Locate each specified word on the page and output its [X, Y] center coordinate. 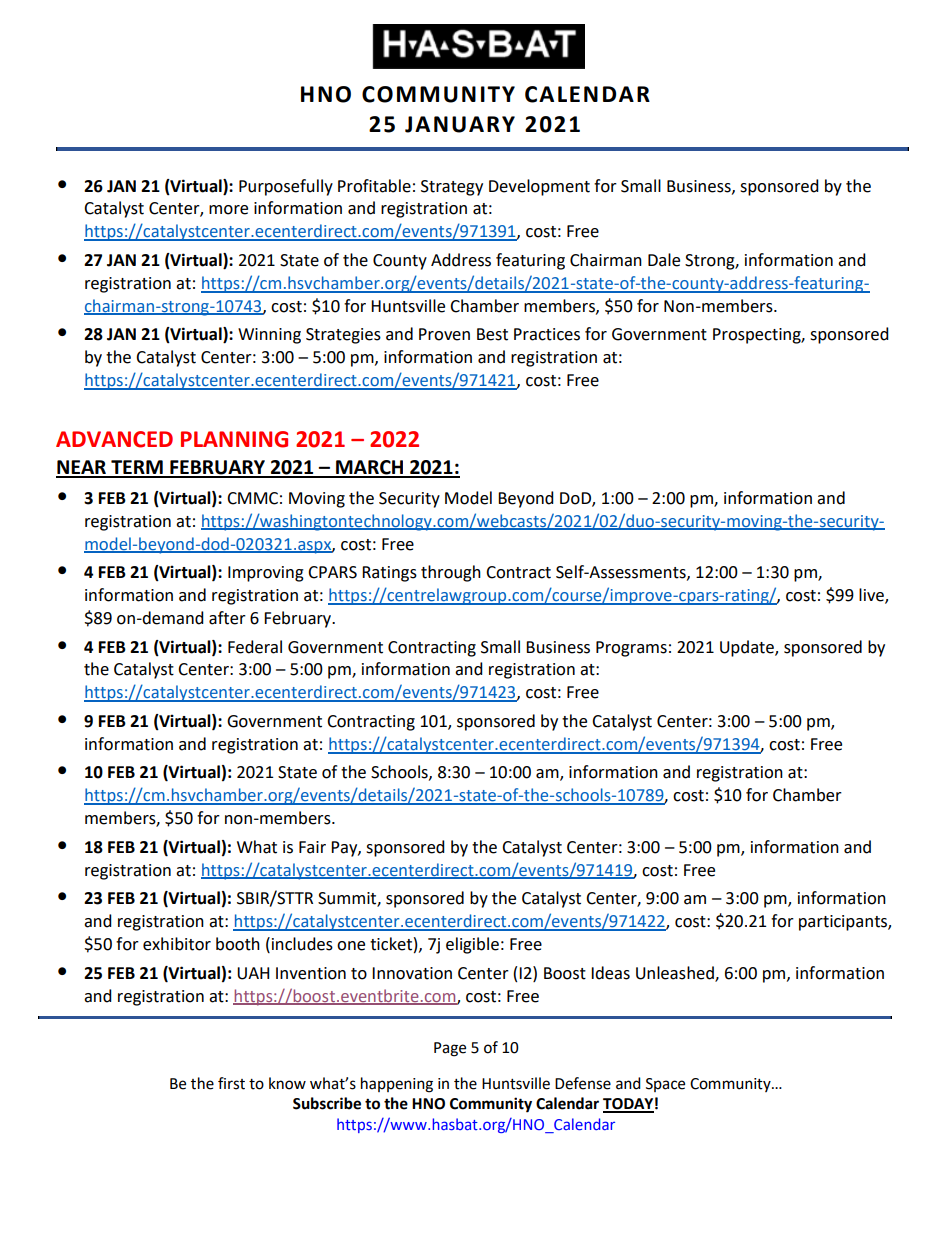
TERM [137, 468]
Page [450, 1049]
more [228, 210]
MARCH [370, 468]
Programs [631, 649]
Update [748, 648]
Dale [664, 260]
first [231, 1083]
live [872, 596]
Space [665, 1085]
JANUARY [460, 124]
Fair [312, 847]
